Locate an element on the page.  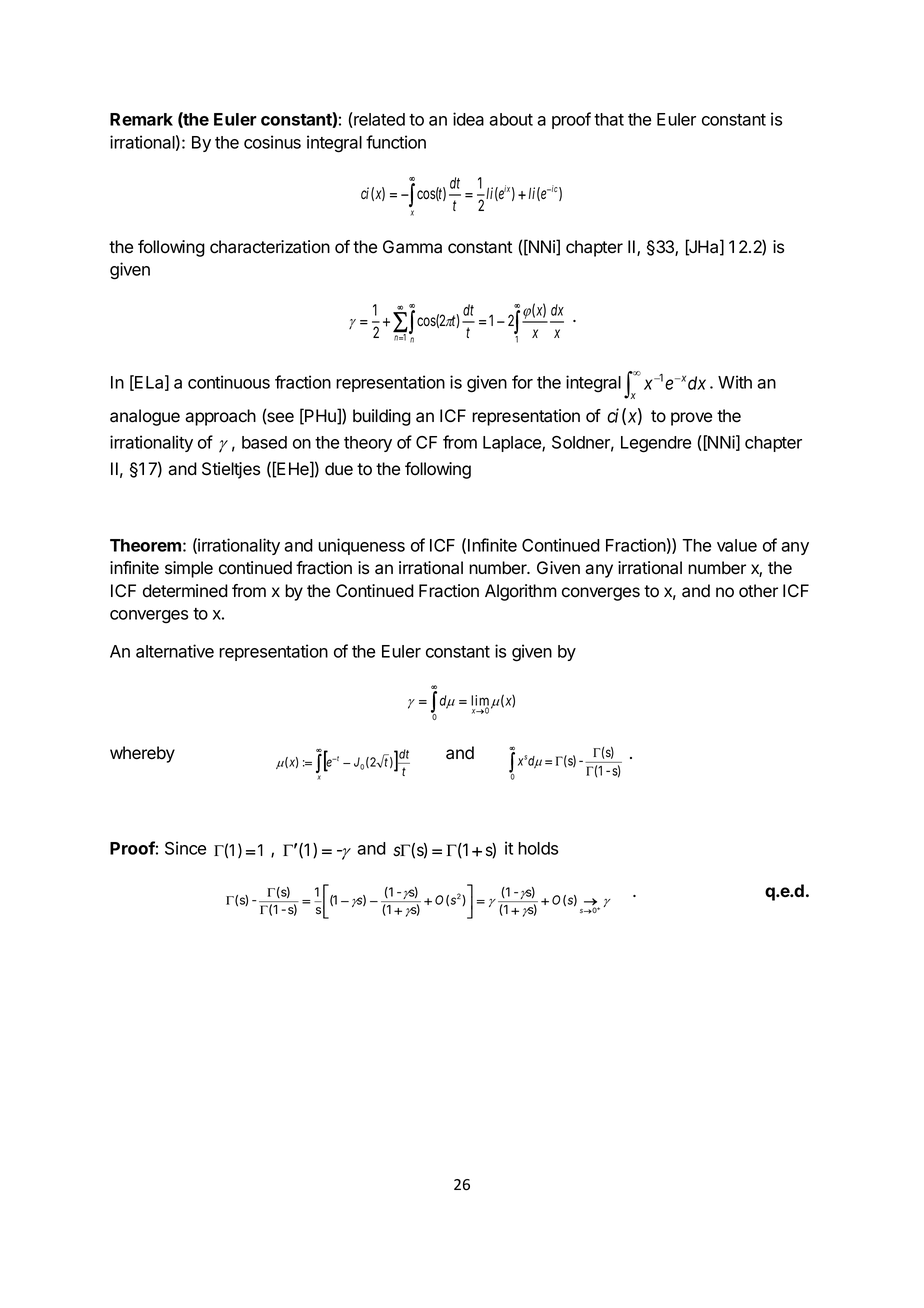
continuous is located at coordinates (229, 382).
